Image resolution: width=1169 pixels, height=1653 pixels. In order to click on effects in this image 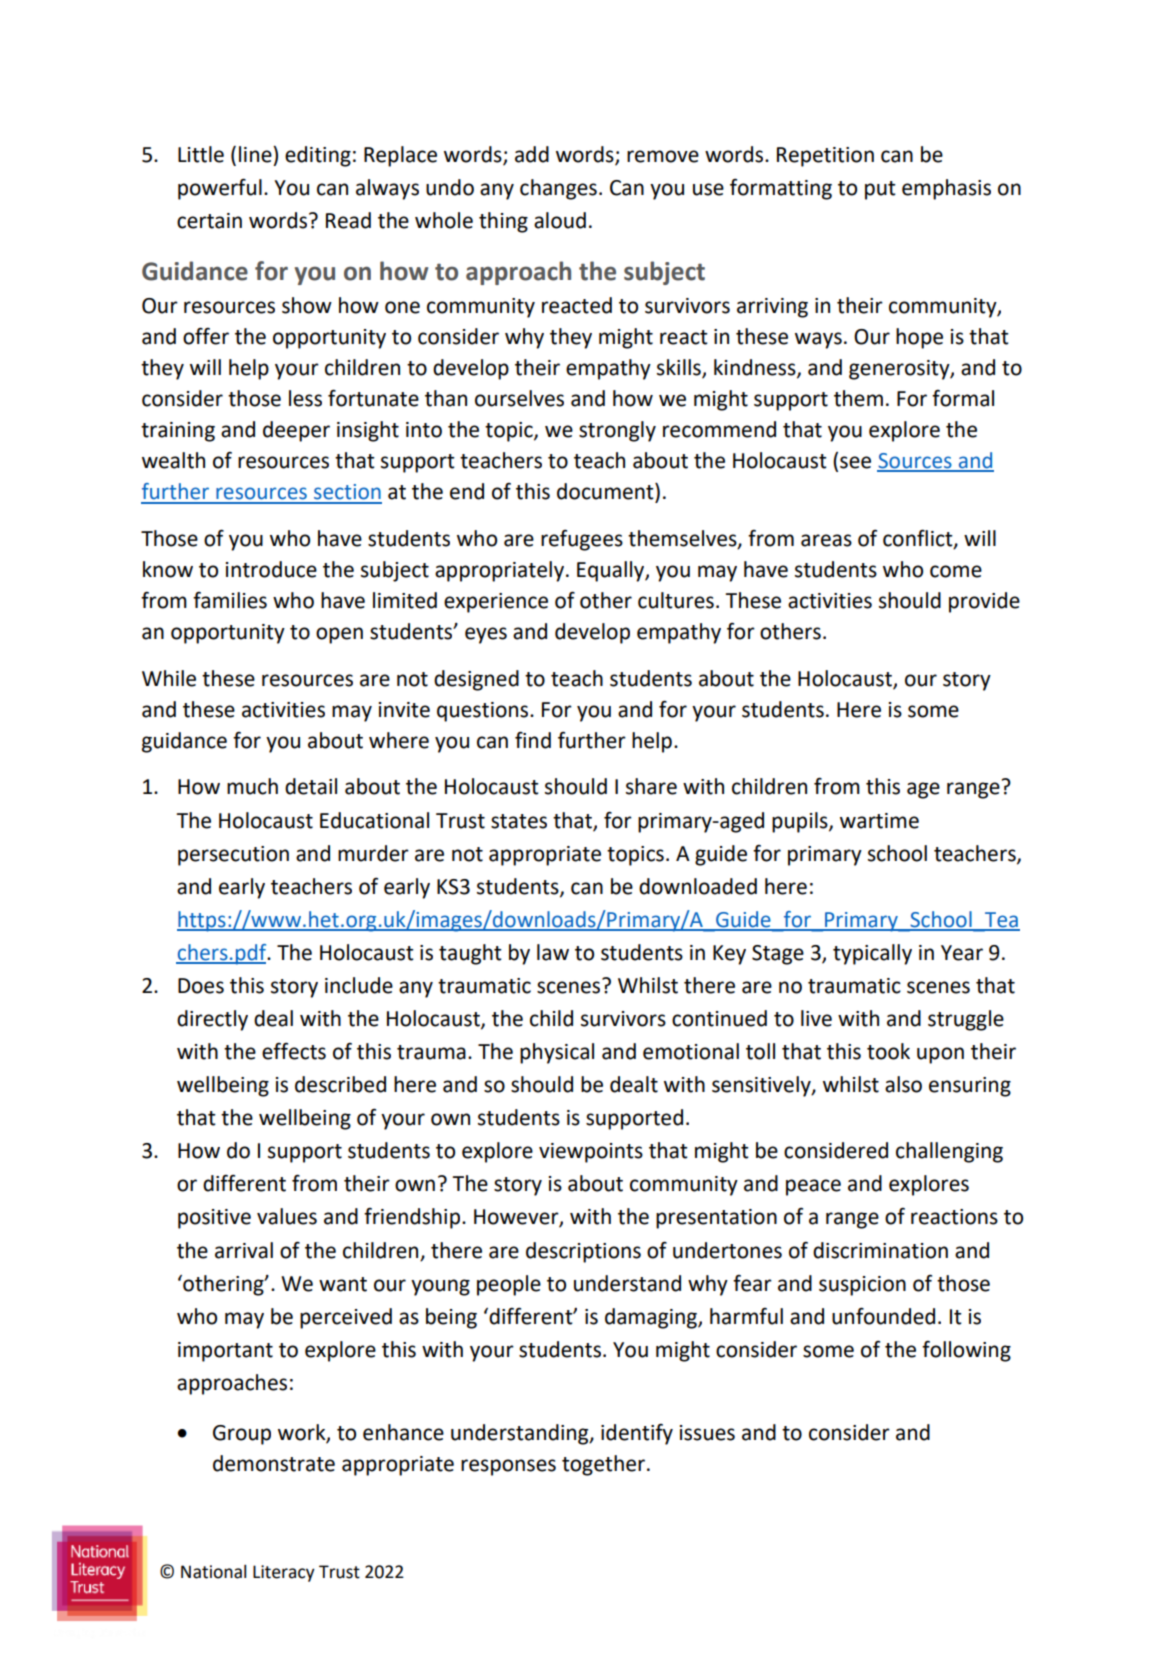, I will do `click(294, 1051)`.
